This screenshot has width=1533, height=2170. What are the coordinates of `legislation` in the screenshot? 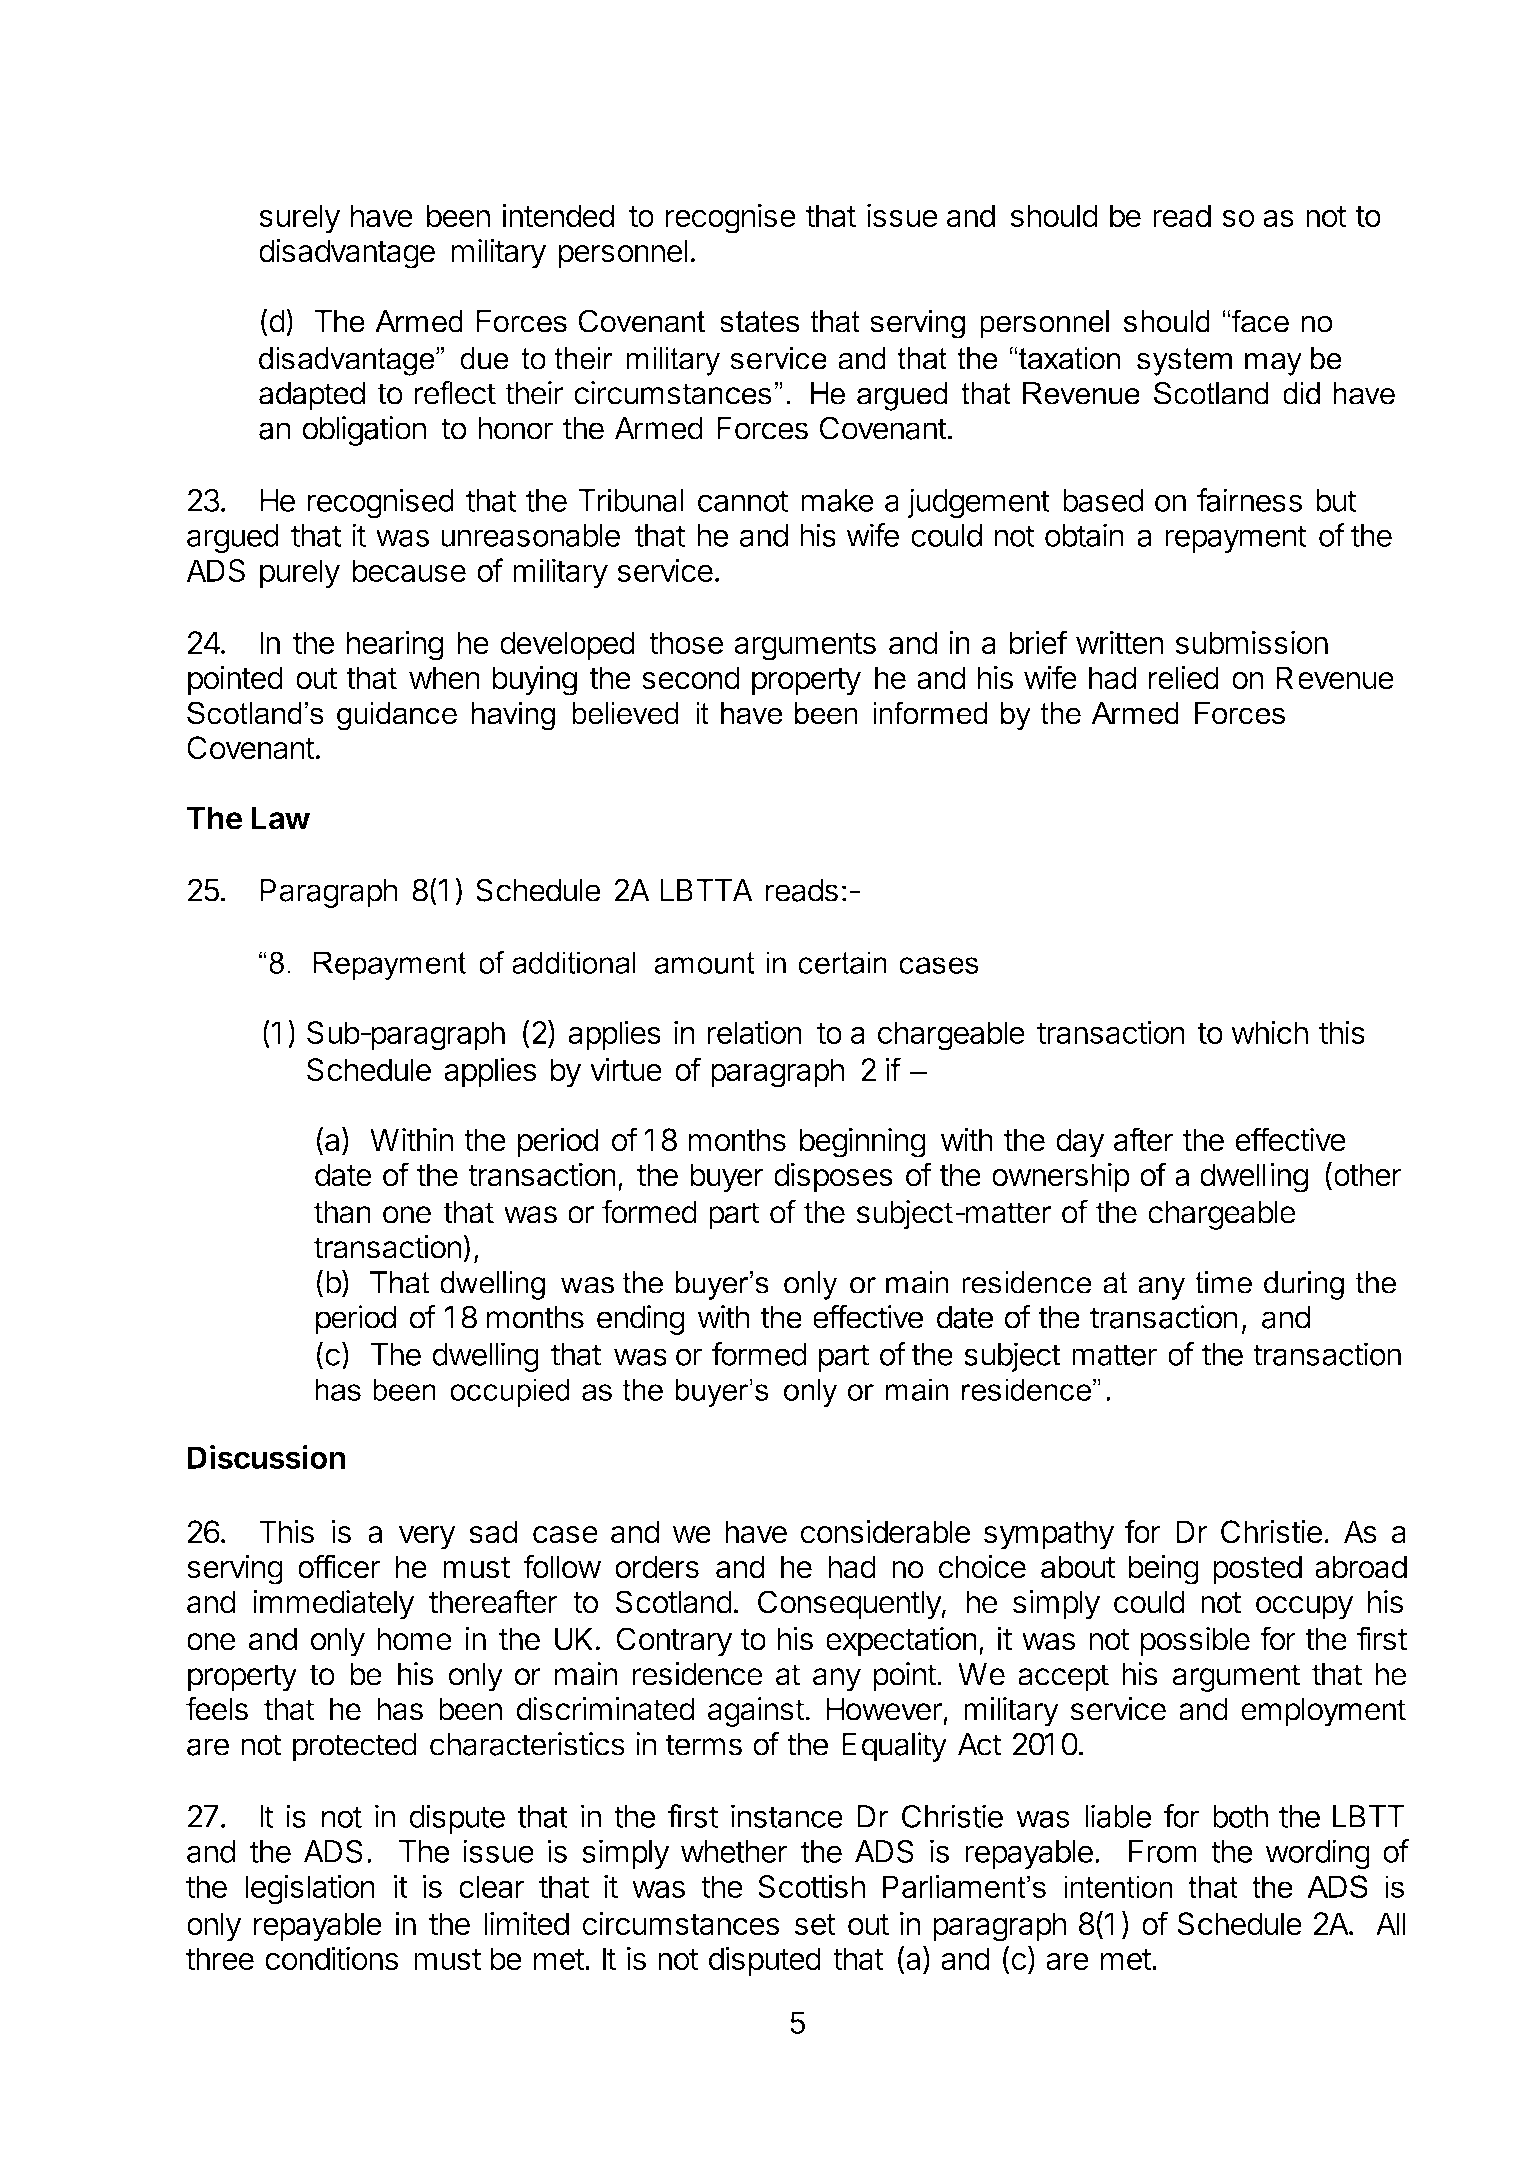 It's located at (310, 1889).
